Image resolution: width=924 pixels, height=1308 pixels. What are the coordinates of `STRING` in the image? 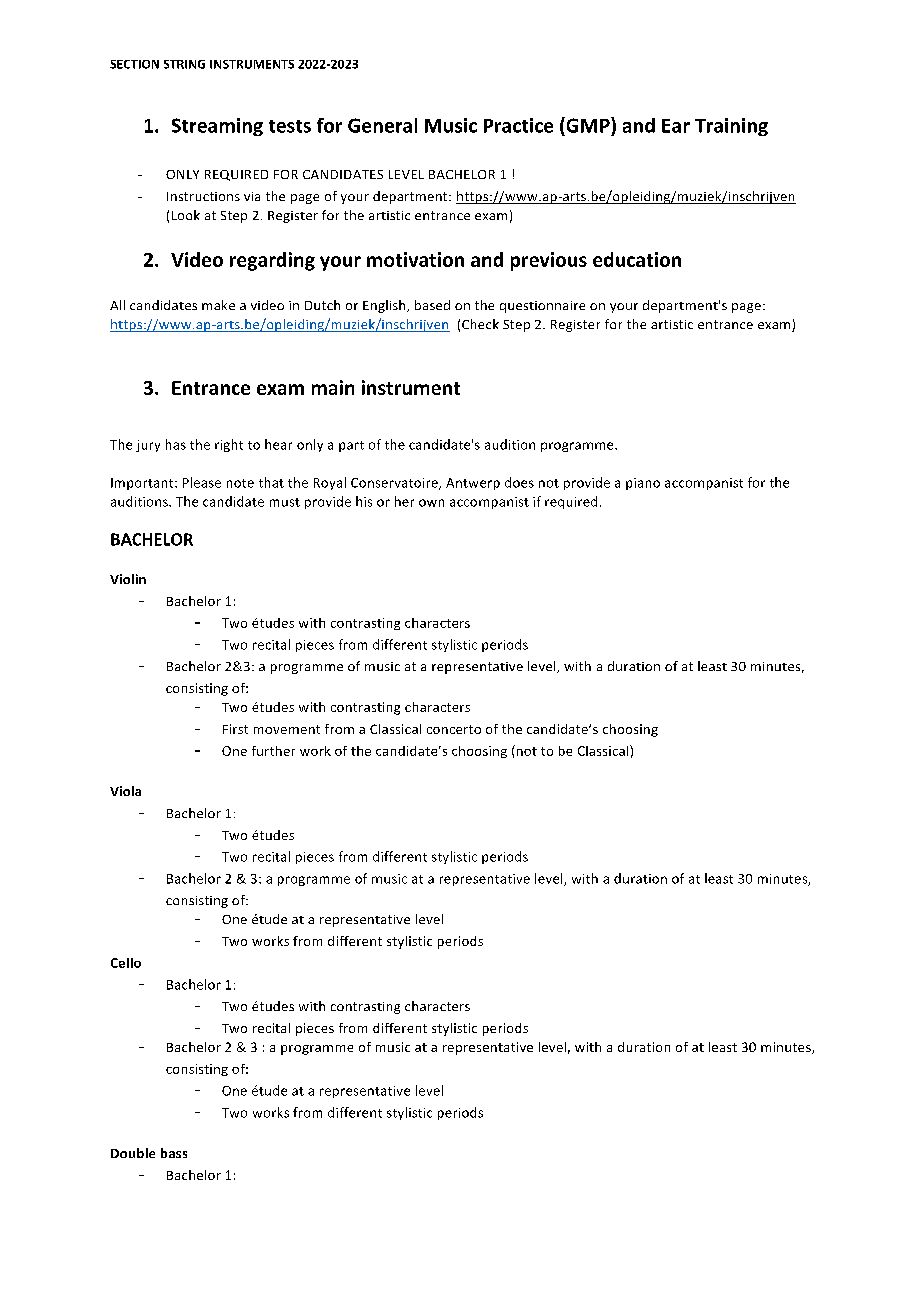 It's located at (184, 64).
